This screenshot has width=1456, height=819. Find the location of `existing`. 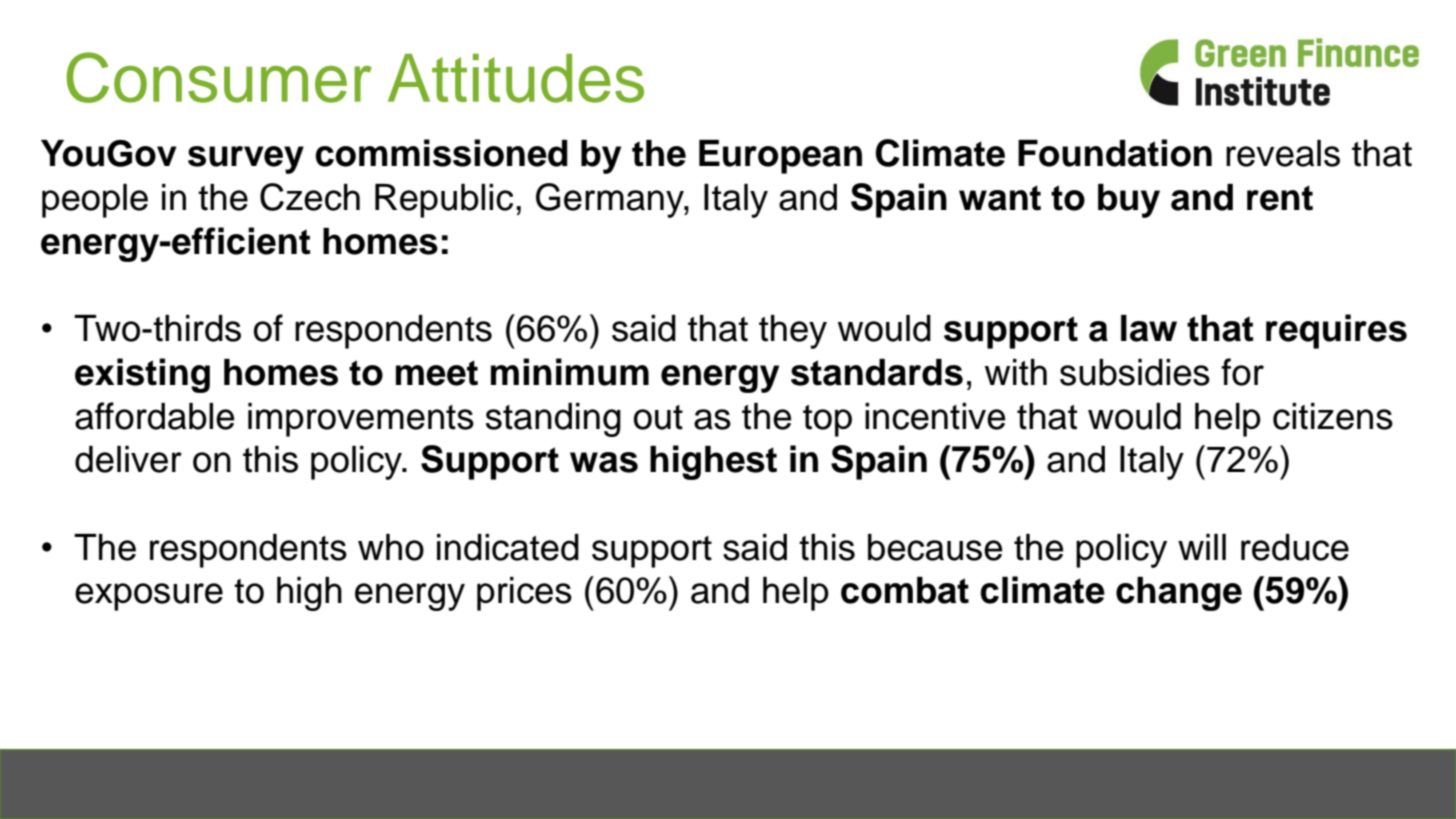

existing is located at coordinates (142, 375).
